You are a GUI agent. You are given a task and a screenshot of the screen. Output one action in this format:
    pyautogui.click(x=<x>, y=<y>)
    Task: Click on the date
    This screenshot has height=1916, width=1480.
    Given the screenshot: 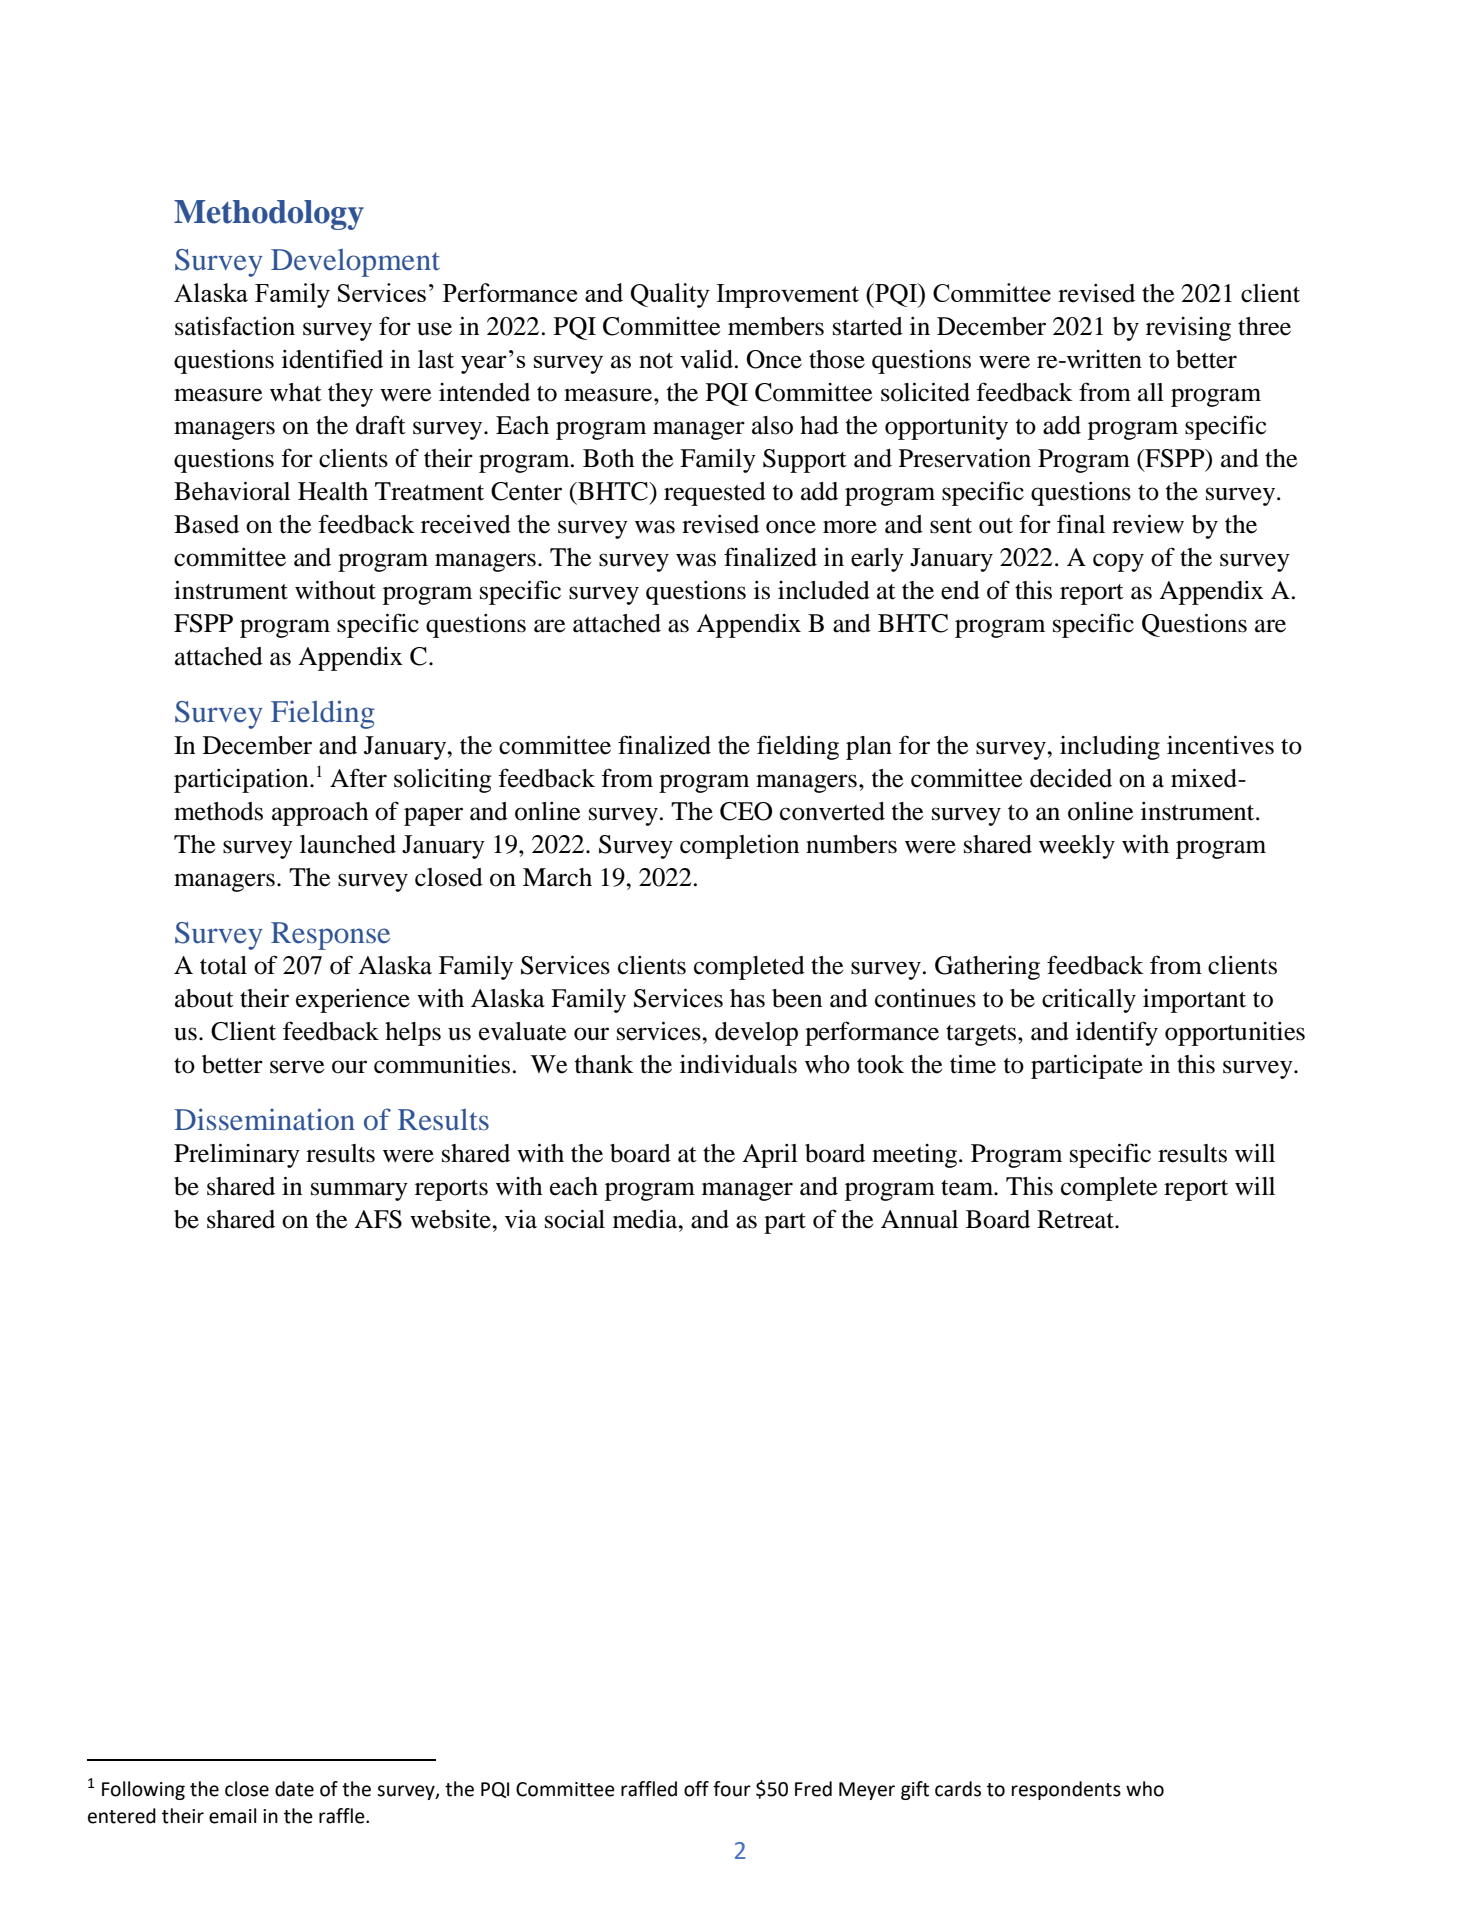 What is the action you would take?
    pyautogui.click(x=294, y=1789)
